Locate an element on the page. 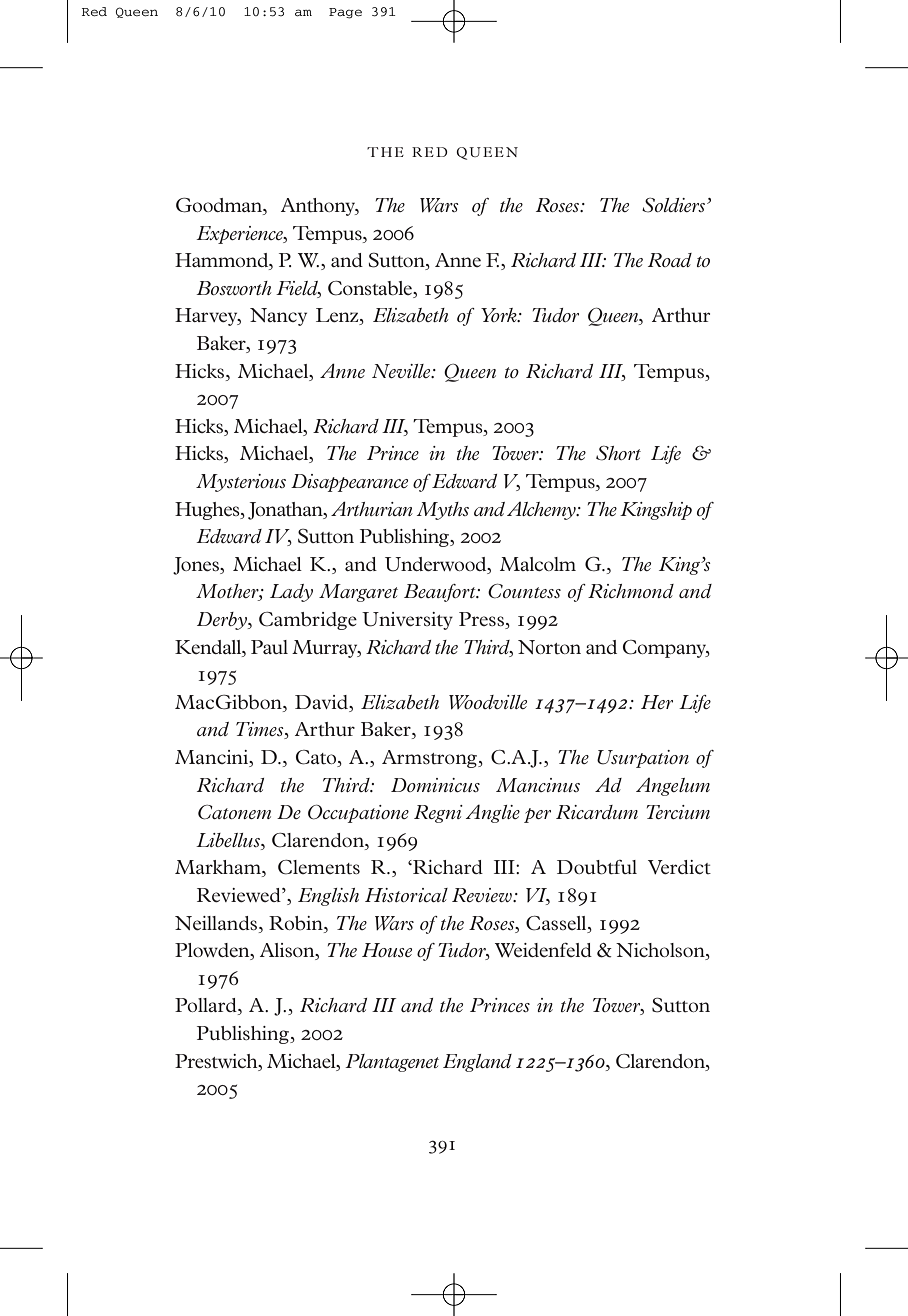 This document has height=1316, width=908. Richmond is located at coordinates (631, 591).
